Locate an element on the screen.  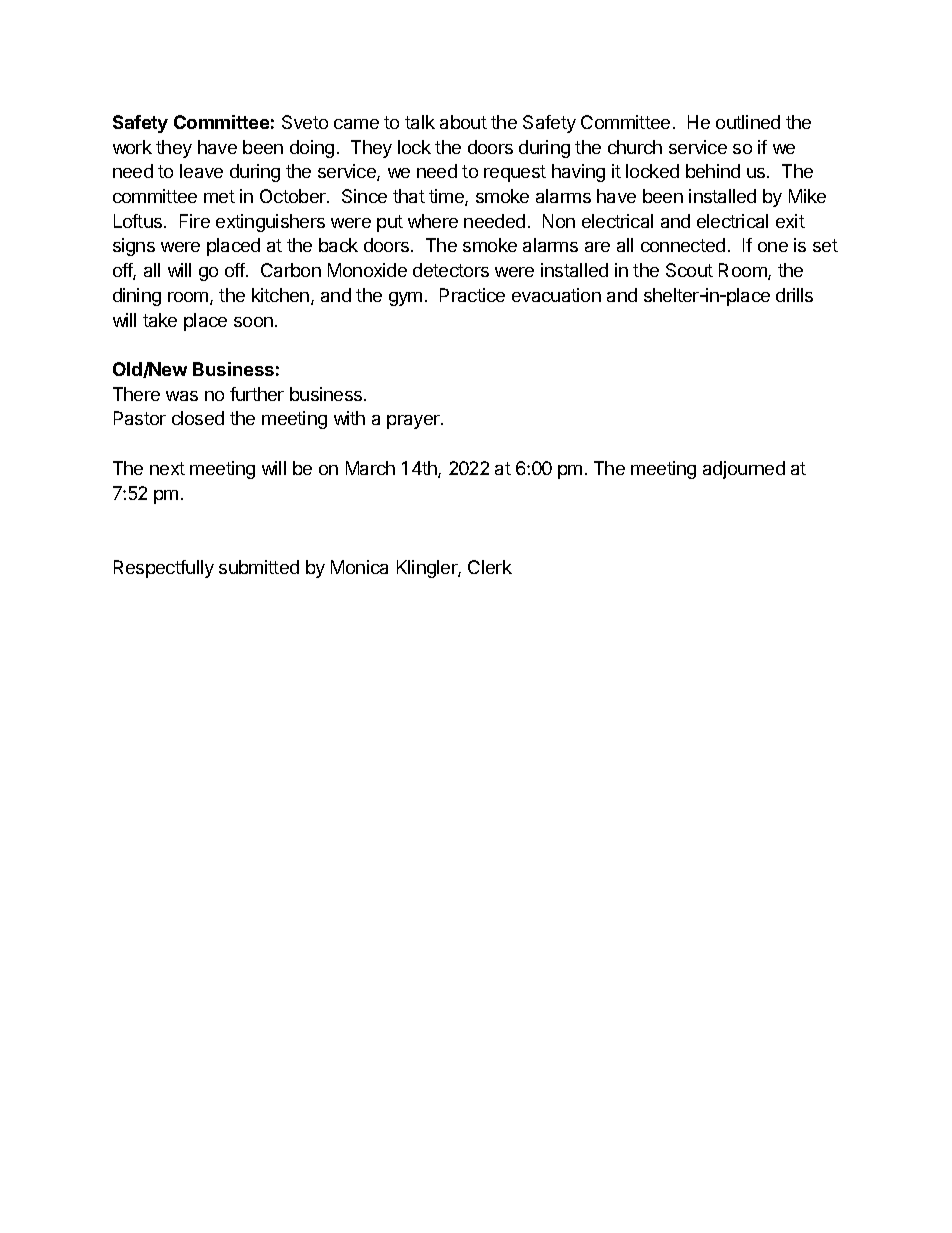
Monica is located at coordinates (359, 567).
